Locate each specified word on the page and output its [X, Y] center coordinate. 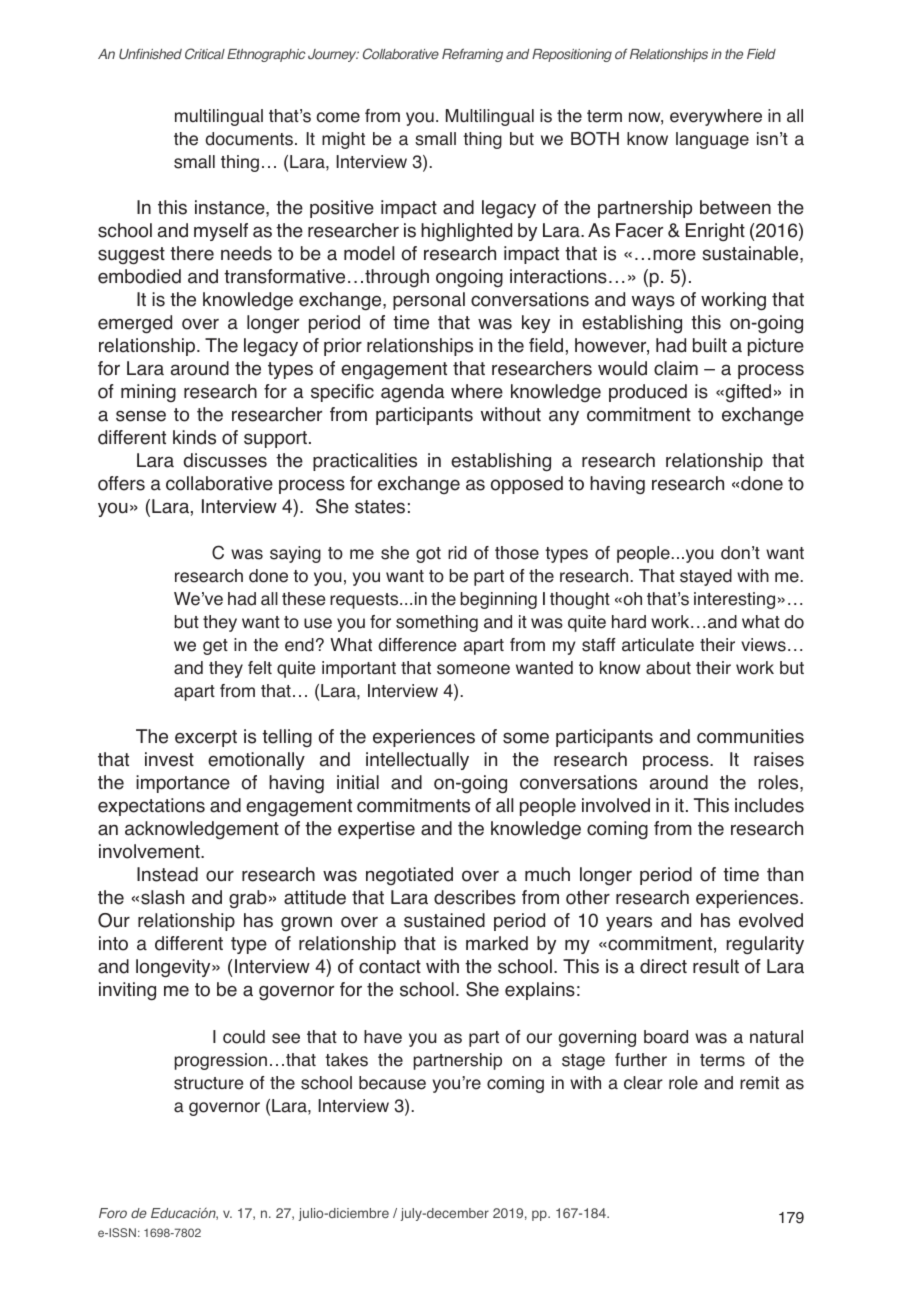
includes [769, 805]
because [392, 1083]
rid [457, 553]
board [666, 1037]
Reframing [472, 55]
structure [208, 1083]
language [712, 140]
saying [295, 554]
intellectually [417, 761]
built [710, 345]
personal [429, 301]
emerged [135, 324]
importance [183, 784]
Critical [205, 53]
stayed [706, 577]
